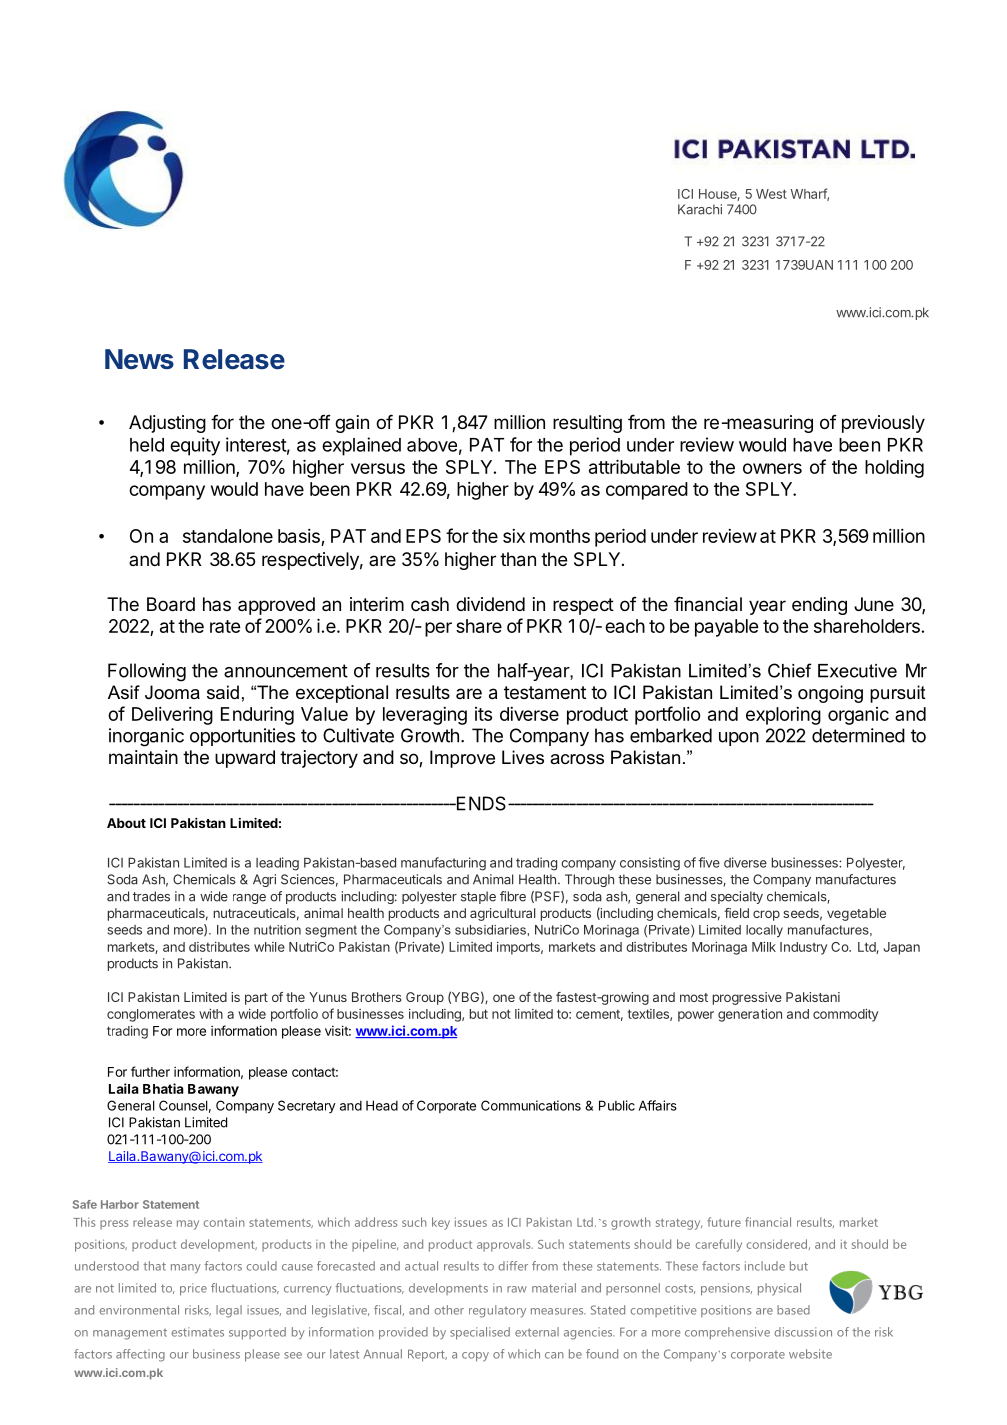 Image resolution: width=1007 pixels, height=1425 pixels. I want to click on estimates, so click(197, 1332).
